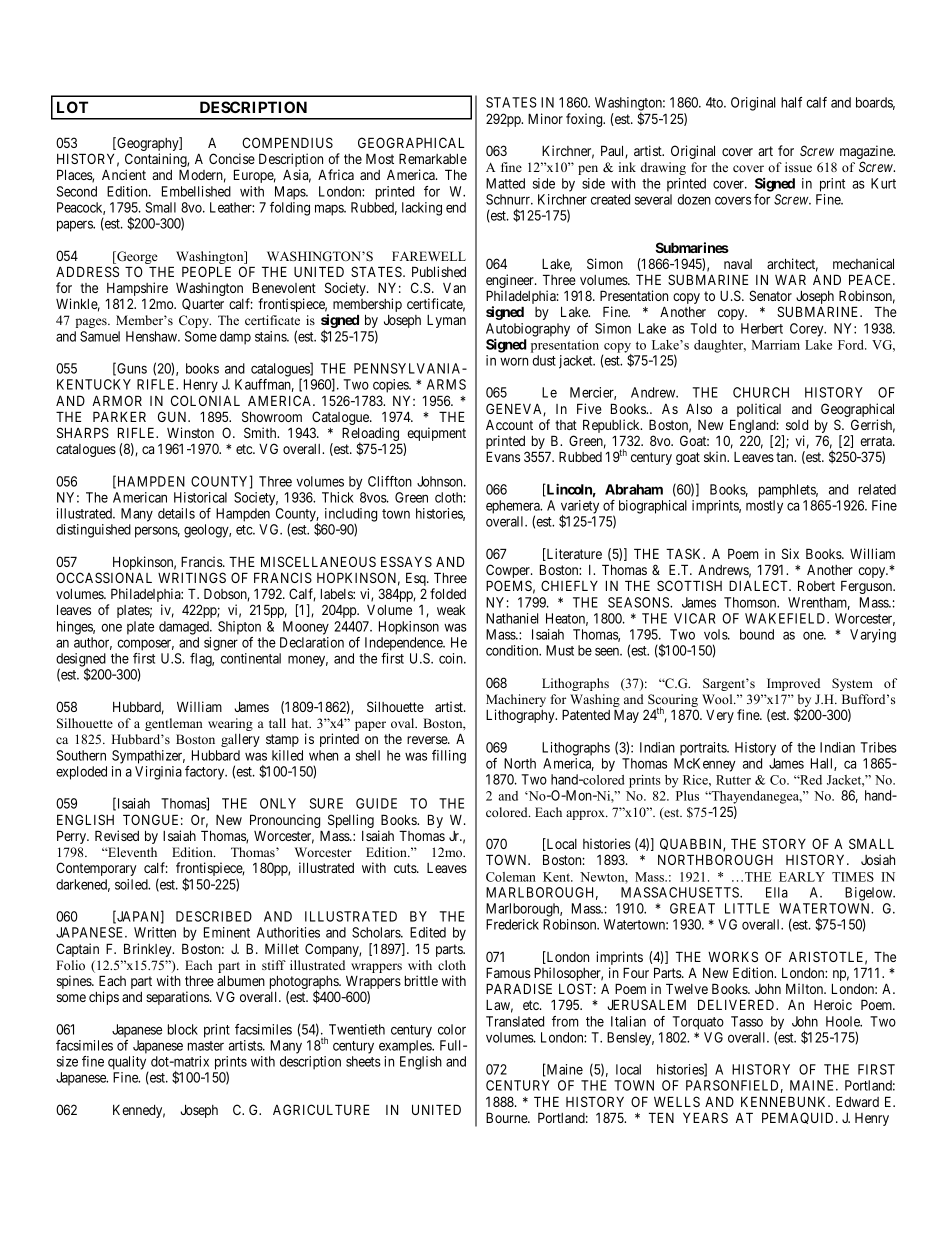 The image size is (952, 1233). What do you see at coordinates (127, 1063) in the image?
I see `quality` at bounding box center [127, 1063].
